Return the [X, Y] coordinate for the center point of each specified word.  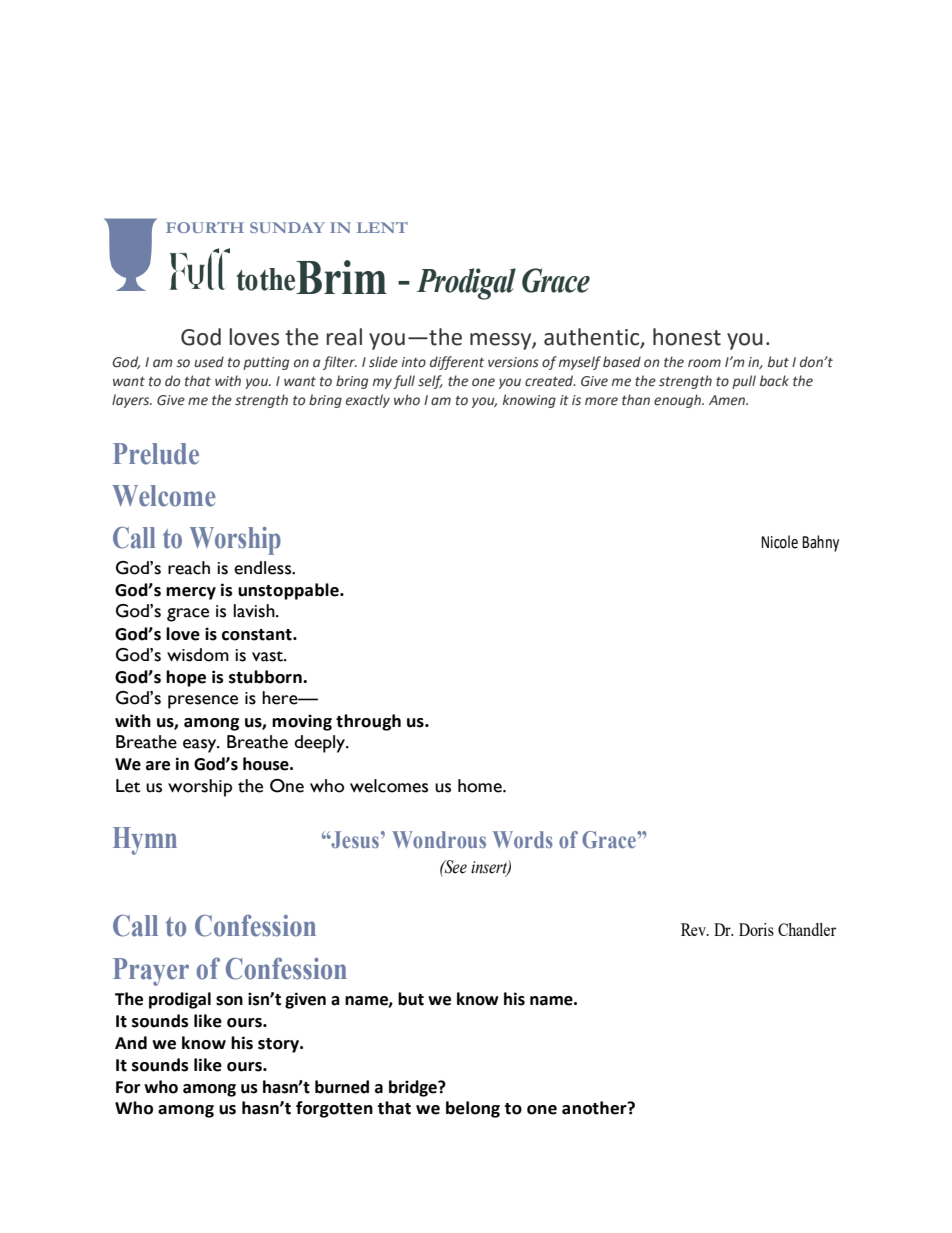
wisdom [198, 655]
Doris [756, 929]
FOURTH [205, 227]
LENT [382, 227]
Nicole [779, 542]
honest [687, 337]
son [229, 1001]
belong [473, 1109]
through [368, 722]
